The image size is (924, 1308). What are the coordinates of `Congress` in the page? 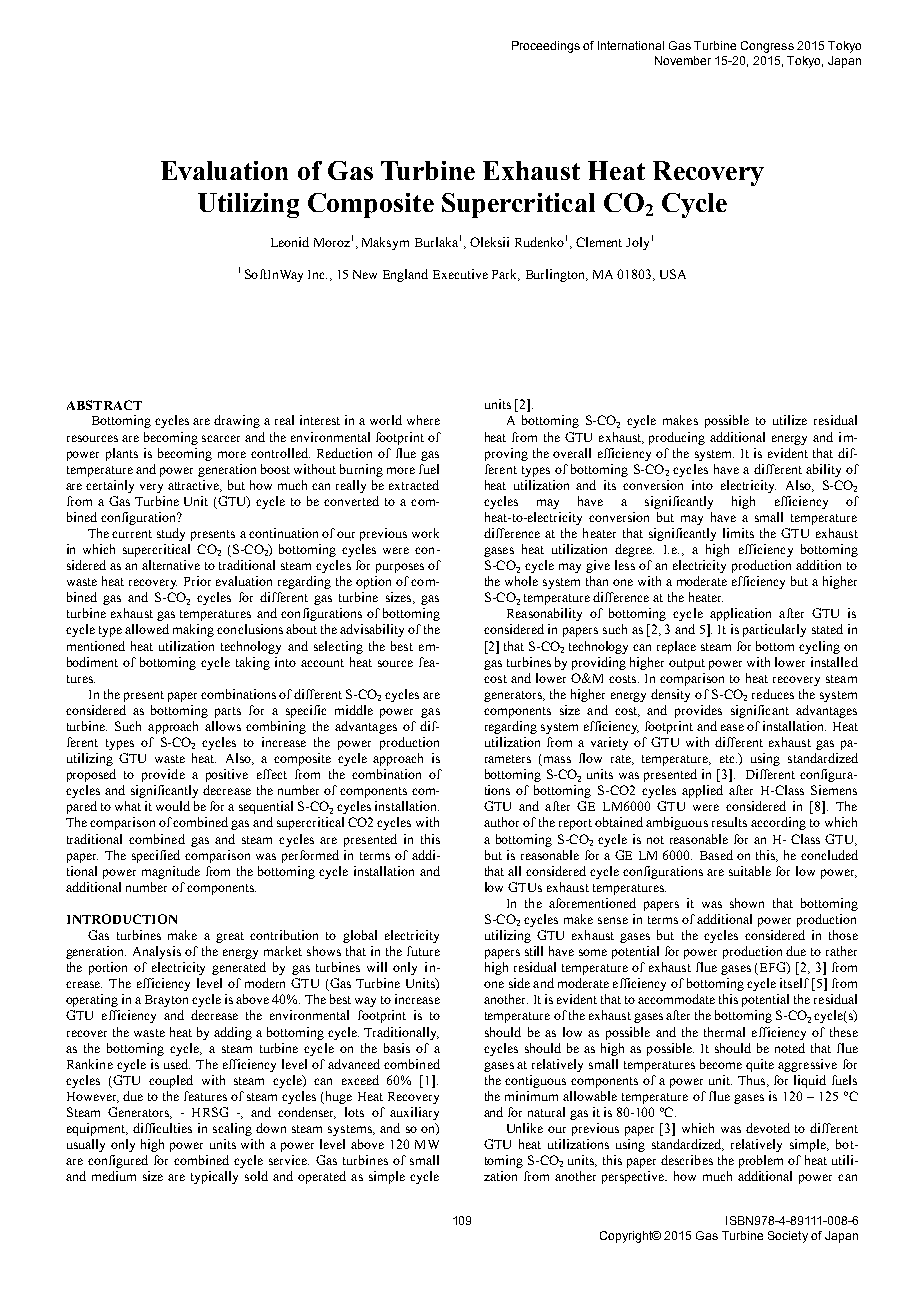 It's located at (767, 47).
